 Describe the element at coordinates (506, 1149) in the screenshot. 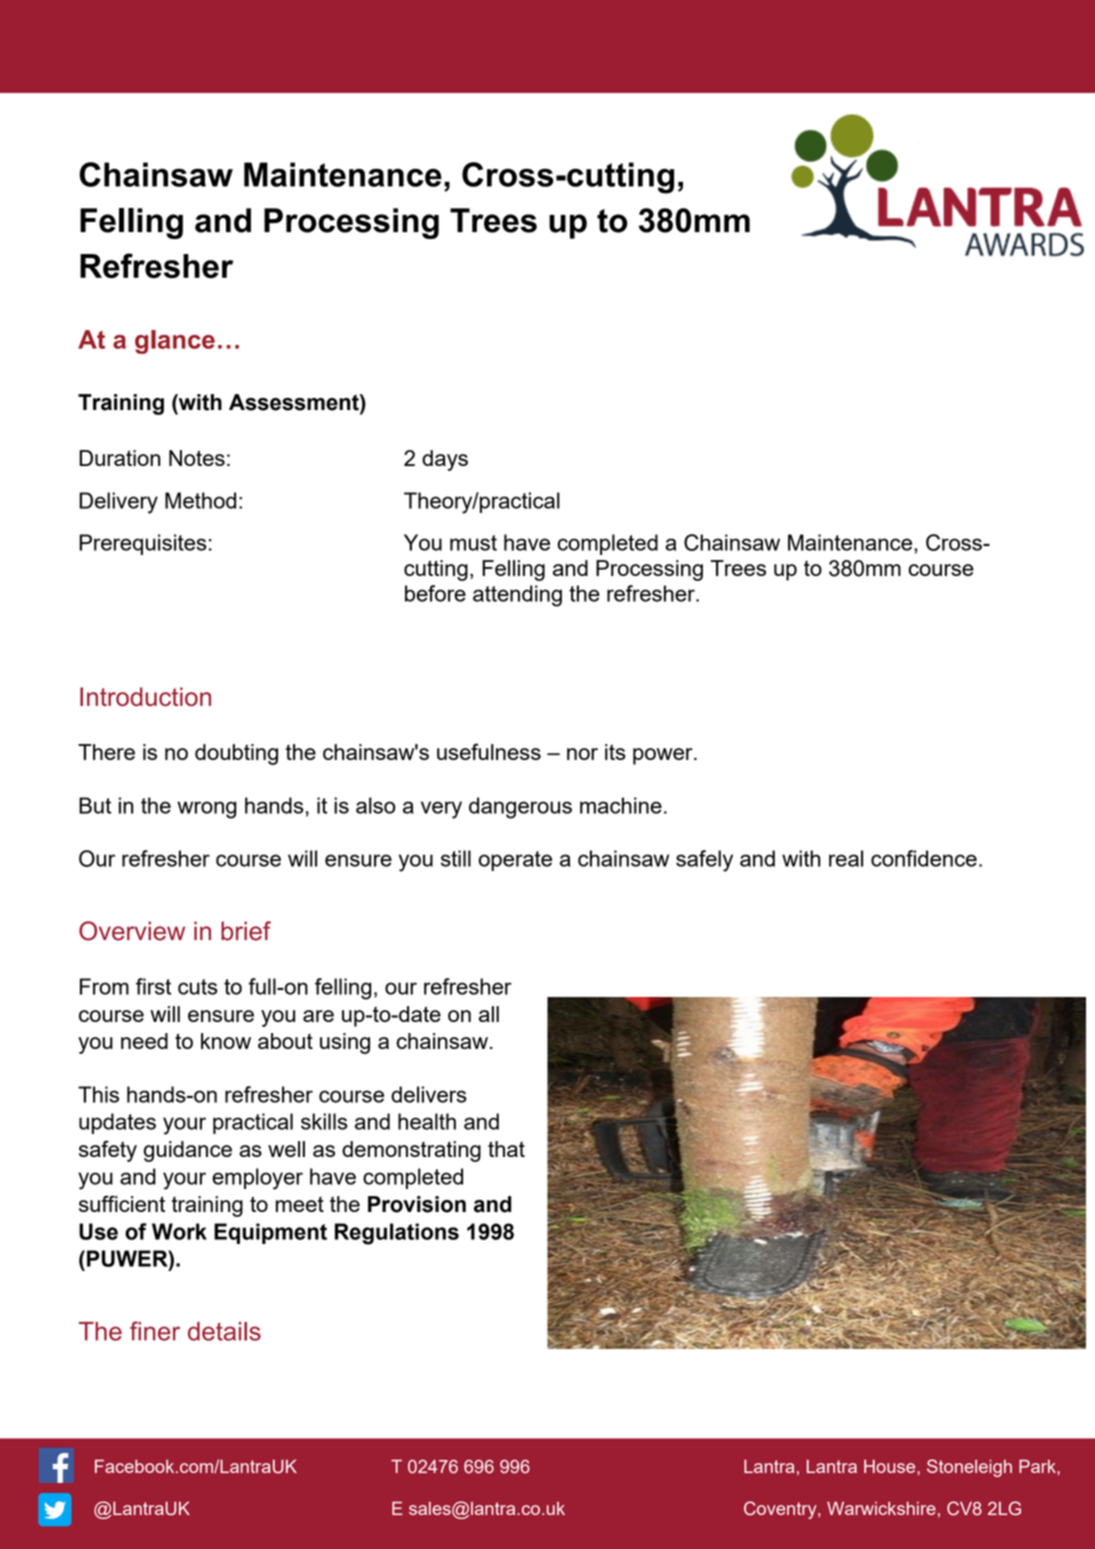

I see `that` at that location.
